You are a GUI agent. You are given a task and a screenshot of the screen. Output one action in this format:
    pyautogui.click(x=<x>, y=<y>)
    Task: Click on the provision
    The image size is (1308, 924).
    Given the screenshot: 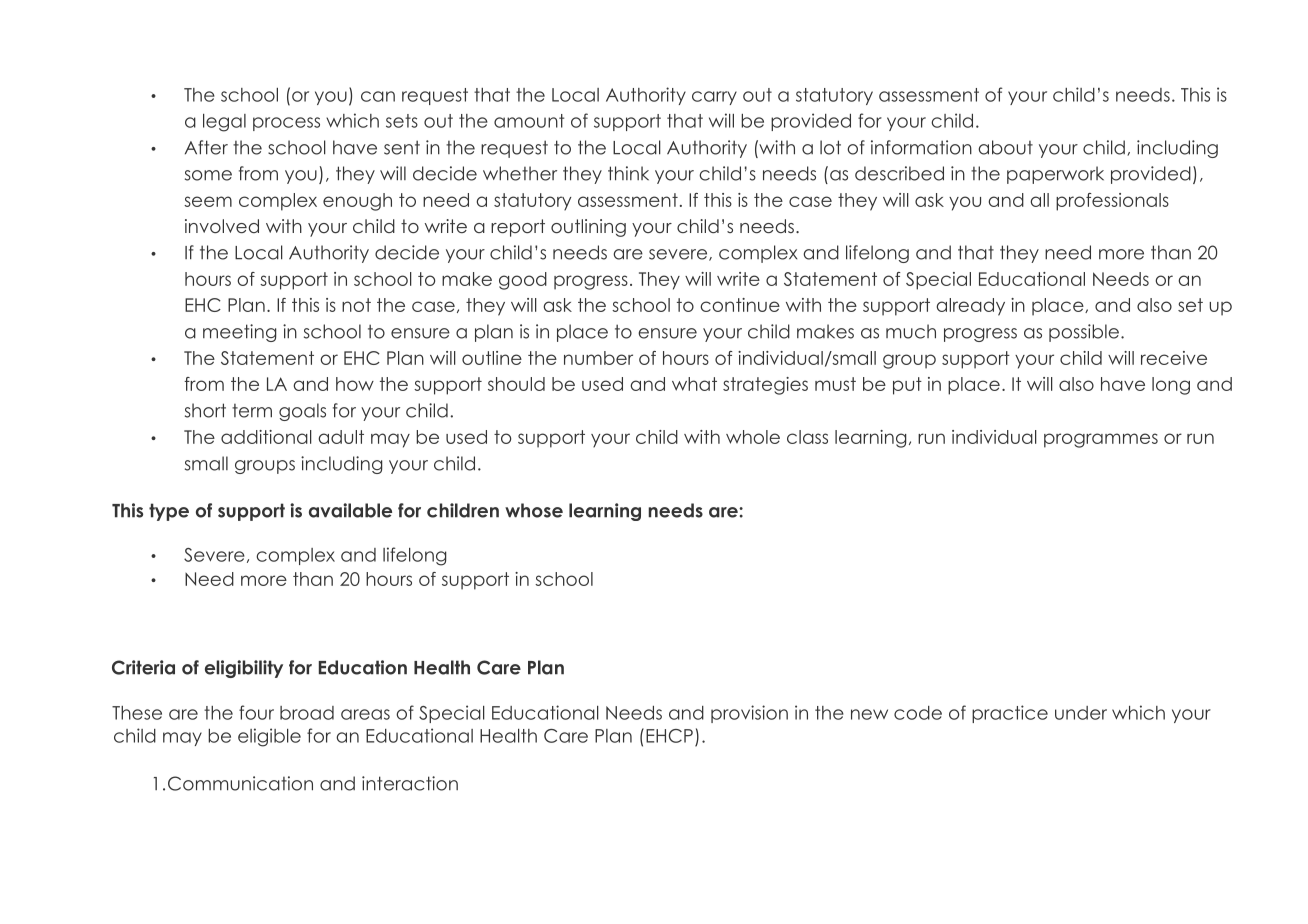 What is the action you would take?
    pyautogui.click(x=749, y=714)
